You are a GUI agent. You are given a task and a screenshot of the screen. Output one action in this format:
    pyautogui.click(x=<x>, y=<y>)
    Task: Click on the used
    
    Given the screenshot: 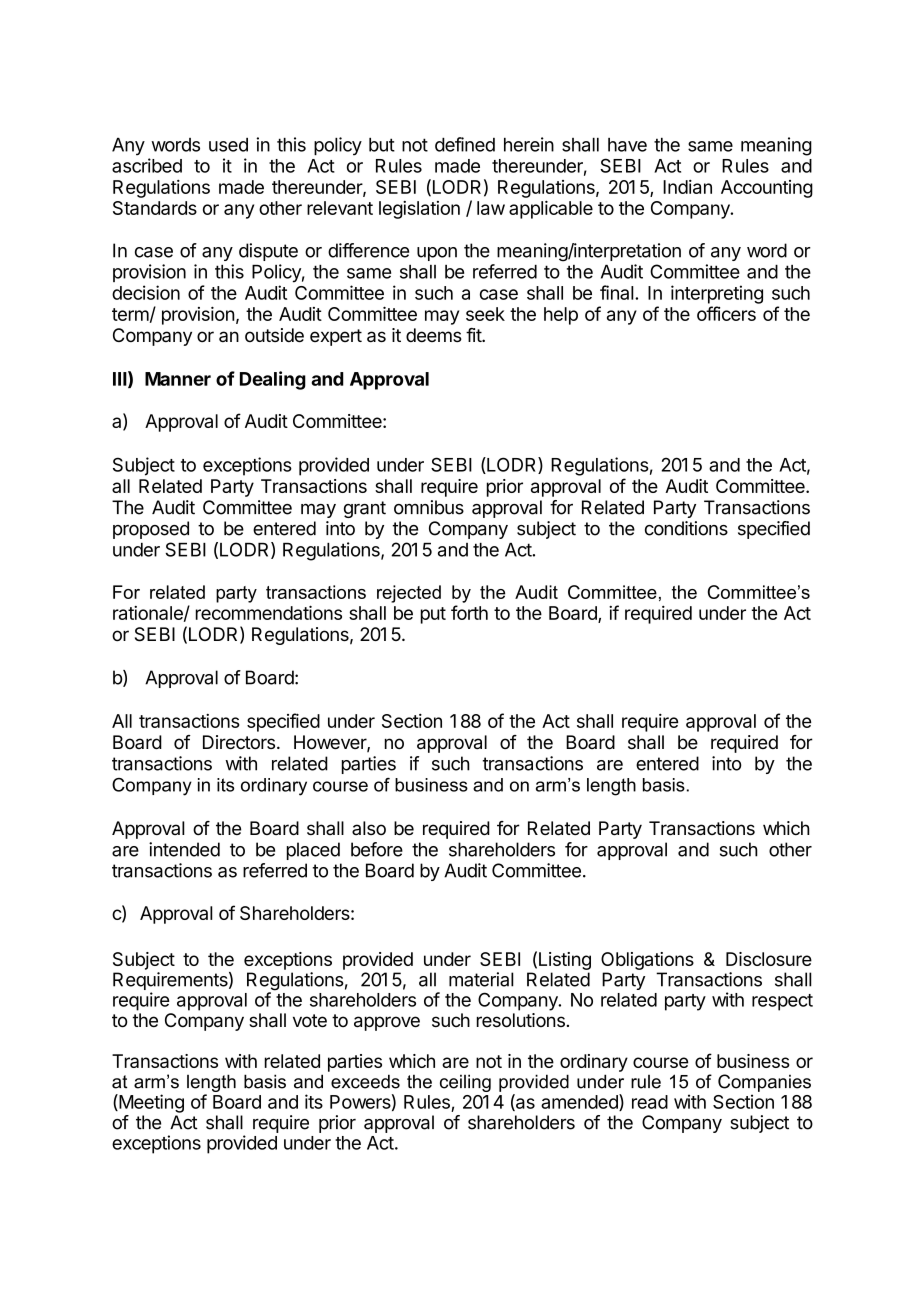 What is the action you would take?
    pyautogui.click(x=228, y=145)
